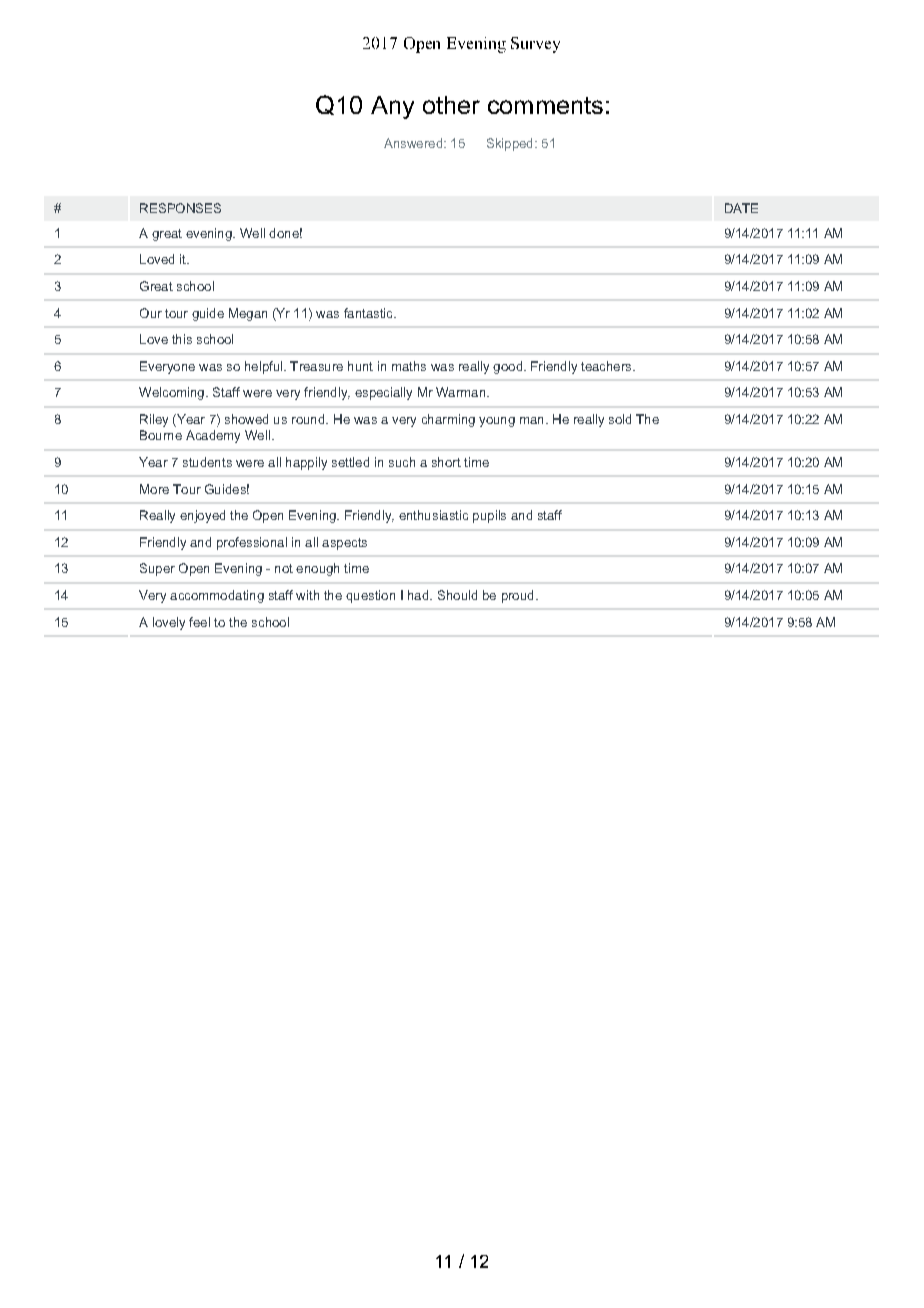  What do you see at coordinates (409, 366) in the image?
I see `maths` at bounding box center [409, 366].
